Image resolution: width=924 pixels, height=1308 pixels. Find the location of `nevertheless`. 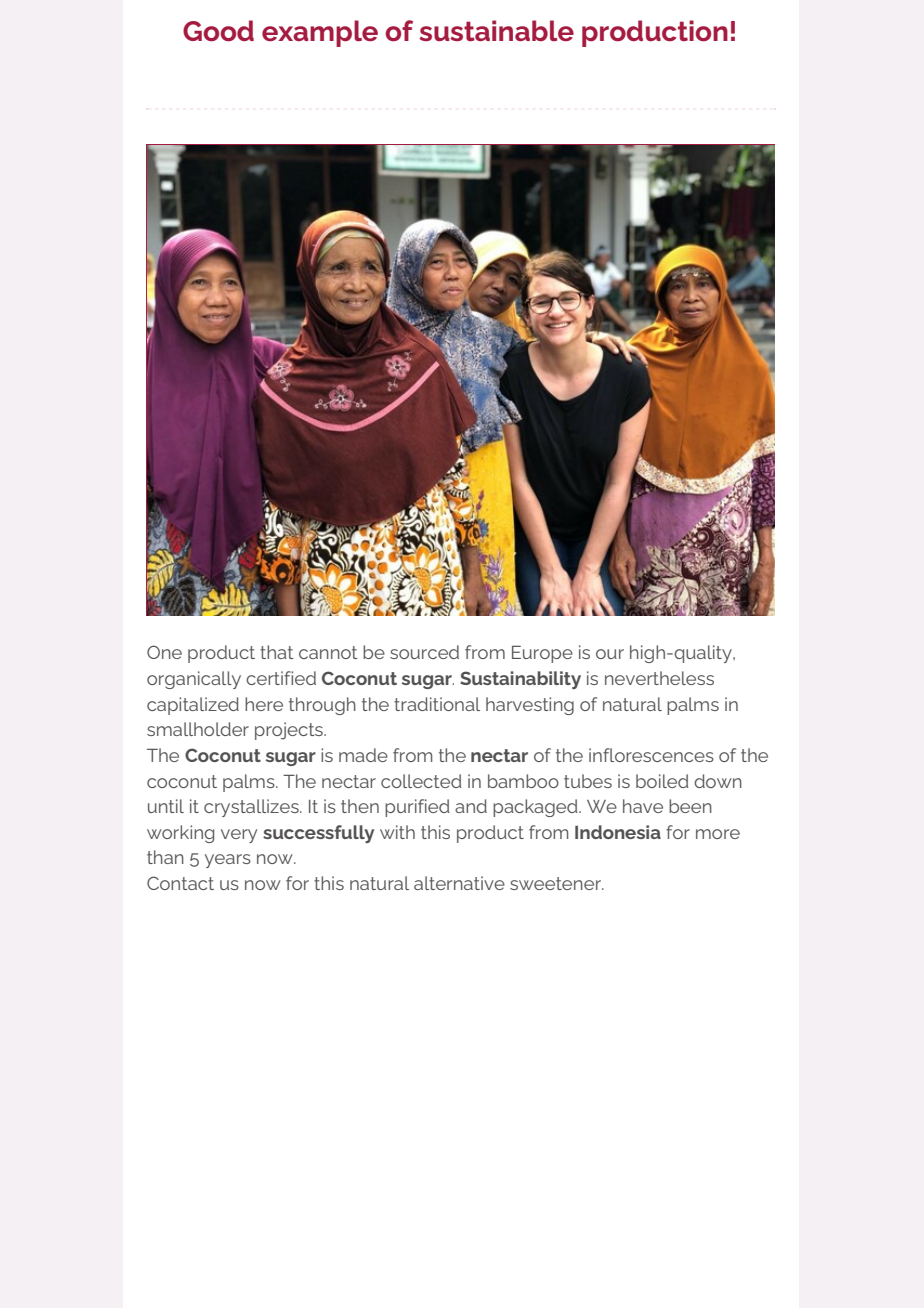

nevertheless is located at coordinates (659, 678).
